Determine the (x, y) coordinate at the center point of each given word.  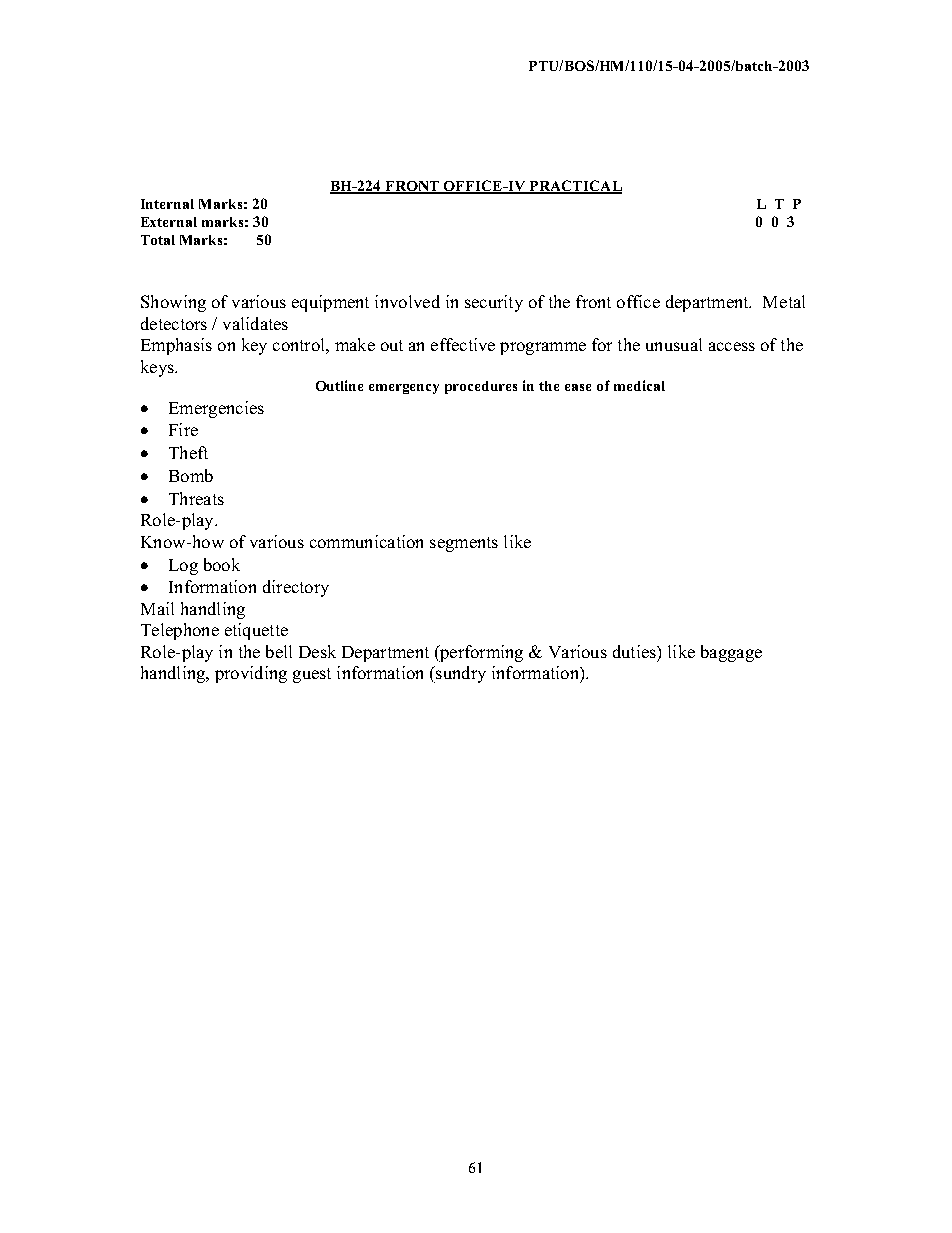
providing (251, 674)
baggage (731, 653)
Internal (167, 204)
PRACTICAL (574, 187)
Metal (784, 301)
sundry (460, 674)
